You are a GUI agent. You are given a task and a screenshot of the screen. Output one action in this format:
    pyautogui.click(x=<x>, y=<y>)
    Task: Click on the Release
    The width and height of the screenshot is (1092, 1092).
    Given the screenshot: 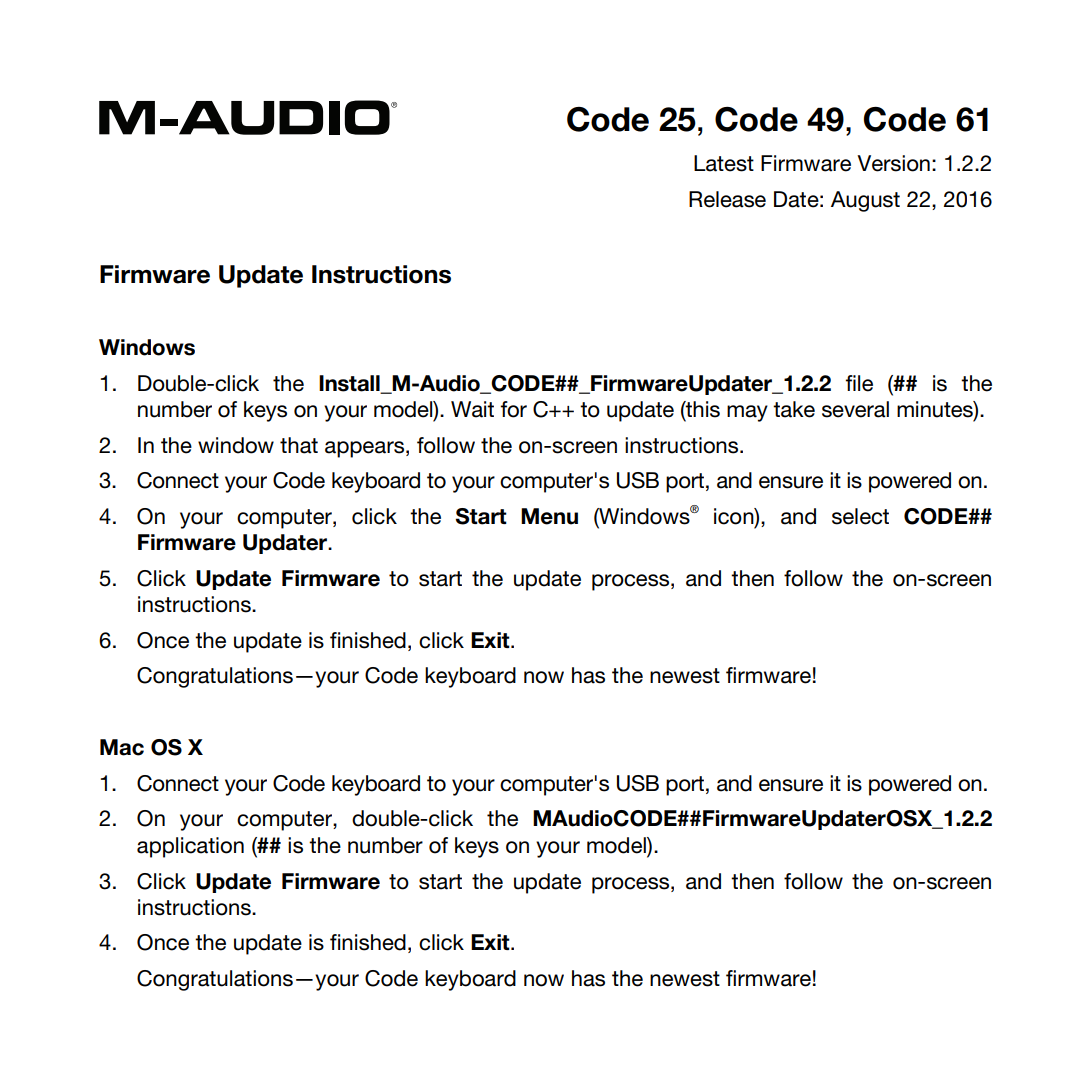 What is the action you would take?
    pyautogui.click(x=727, y=199)
